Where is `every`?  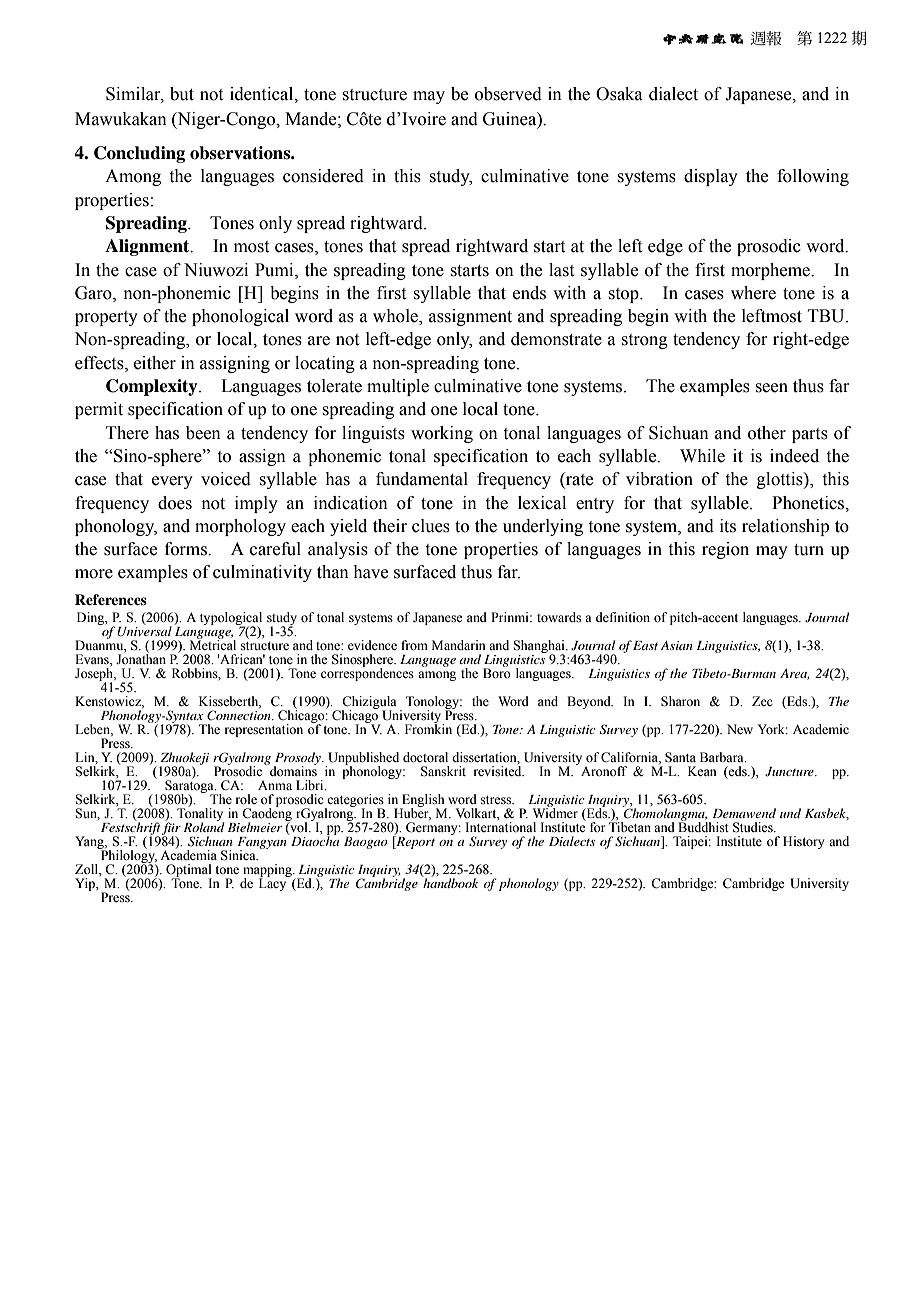
every is located at coordinates (172, 482).
